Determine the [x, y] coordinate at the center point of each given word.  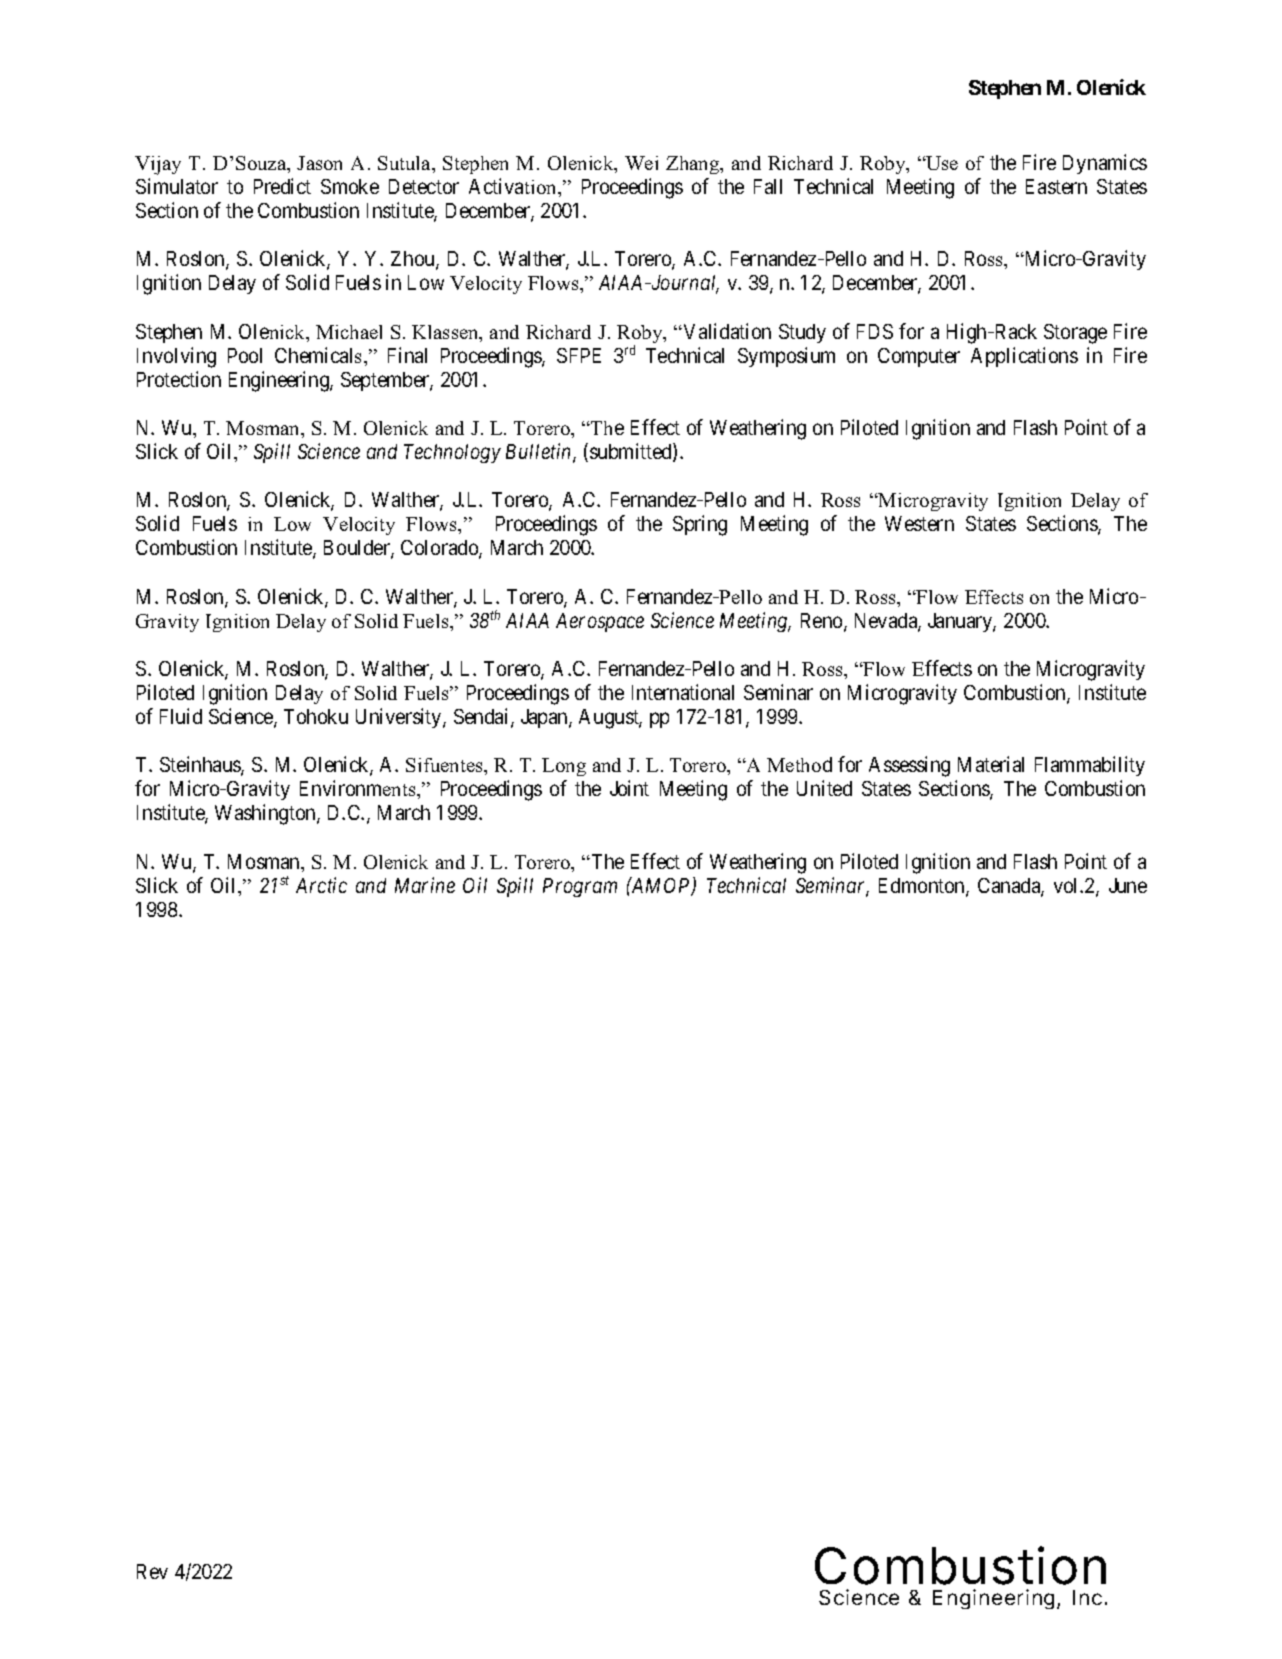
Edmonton [923, 887]
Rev [152, 1571]
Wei [641, 163]
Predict [282, 186]
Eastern [1056, 186]
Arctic [321, 885]
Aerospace [600, 622]
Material [991, 764]
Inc [1087, 1597]
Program [580, 887]
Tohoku [316, 716]
